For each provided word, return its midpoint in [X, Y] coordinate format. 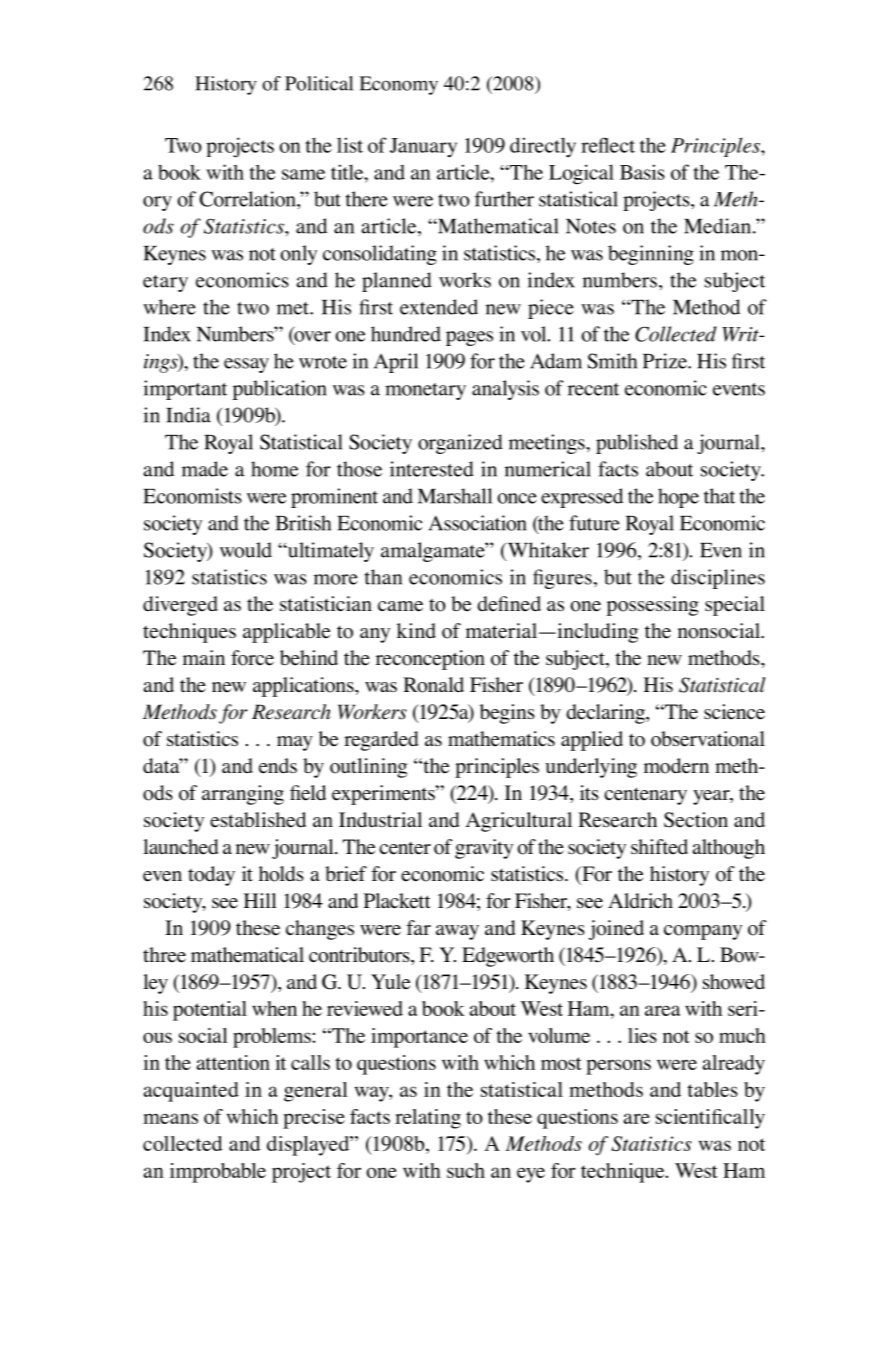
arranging [243, 795]
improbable [218, 1173]
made [205, 469]
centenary [645, 796]
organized [460, 444]
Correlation [249, 199]
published [637, 444]
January [423, 148]
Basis [642, 172]
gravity [484, 849]
